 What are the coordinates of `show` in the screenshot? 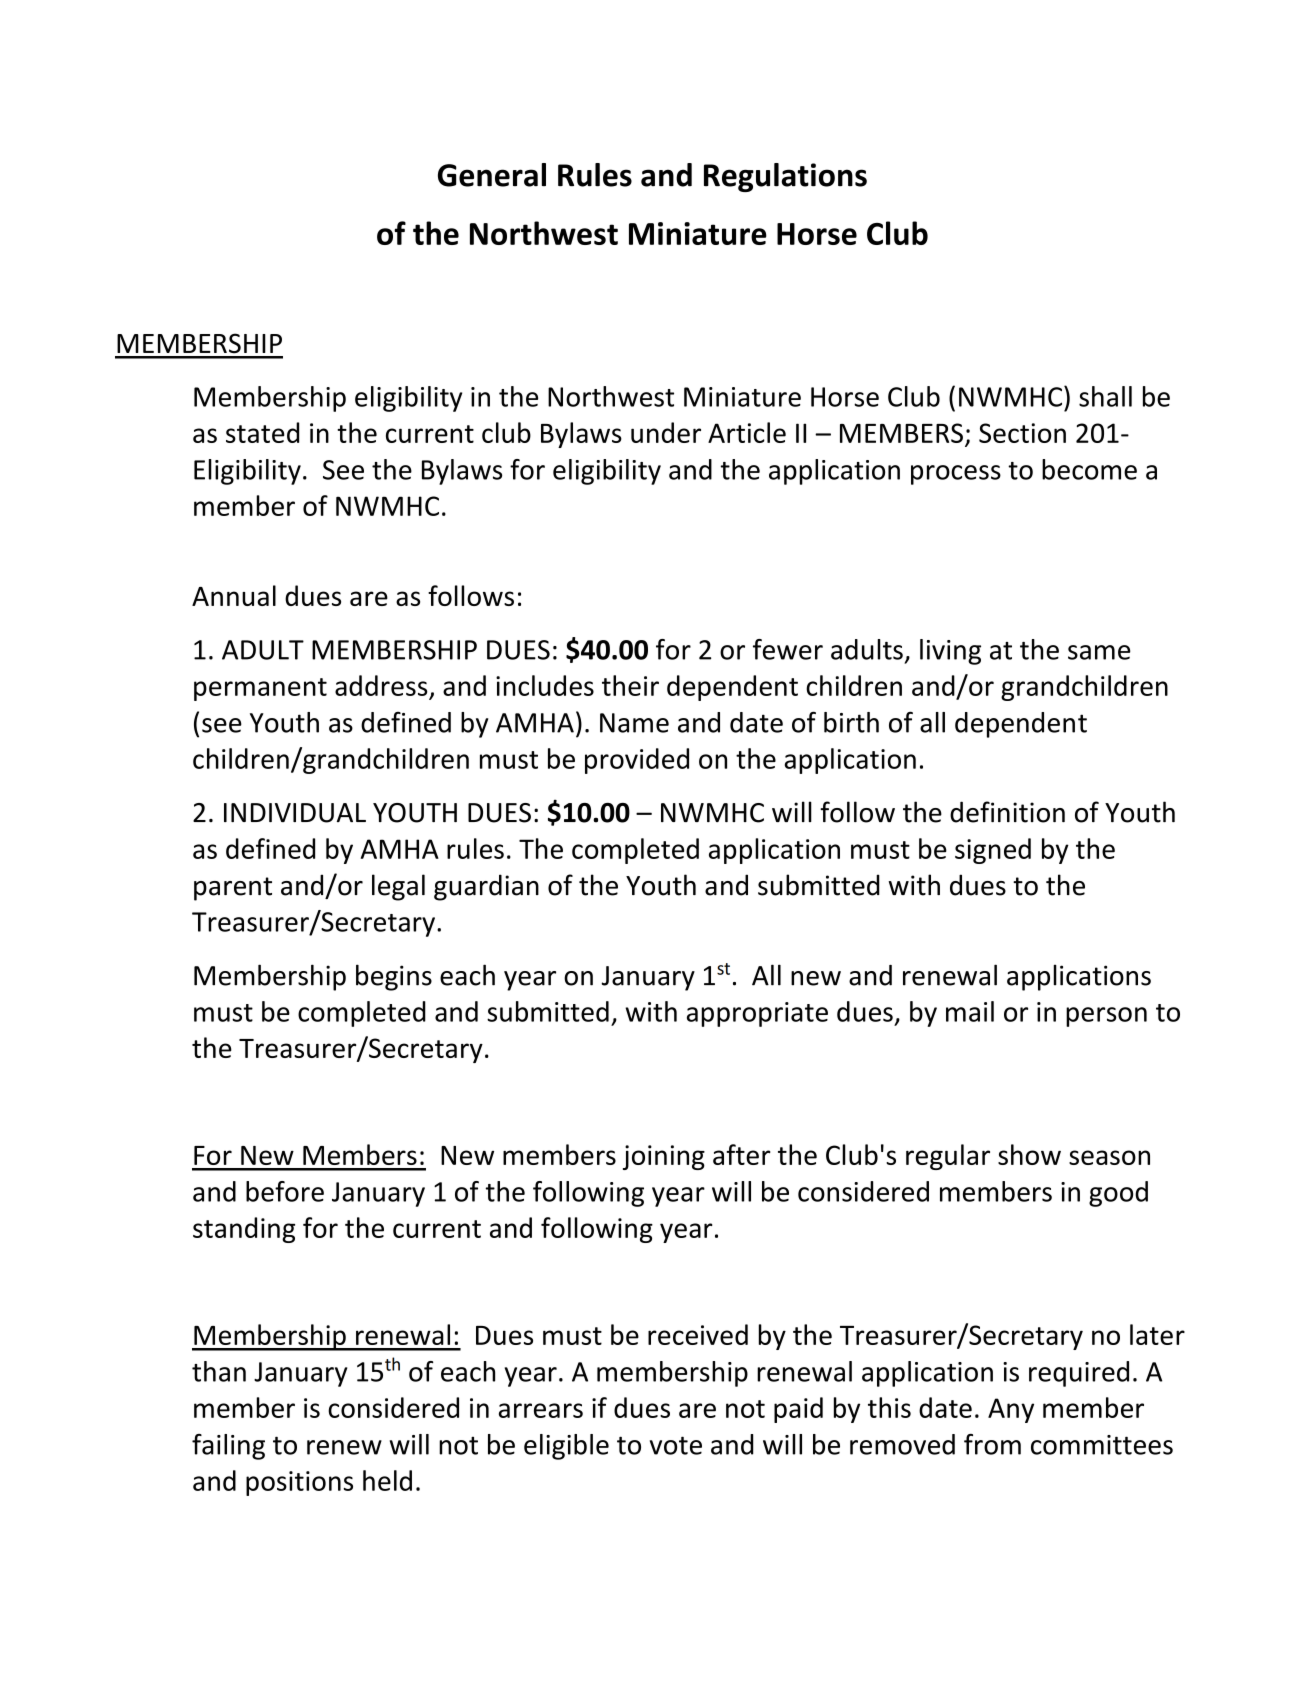 It's located at (1029, 1154).
